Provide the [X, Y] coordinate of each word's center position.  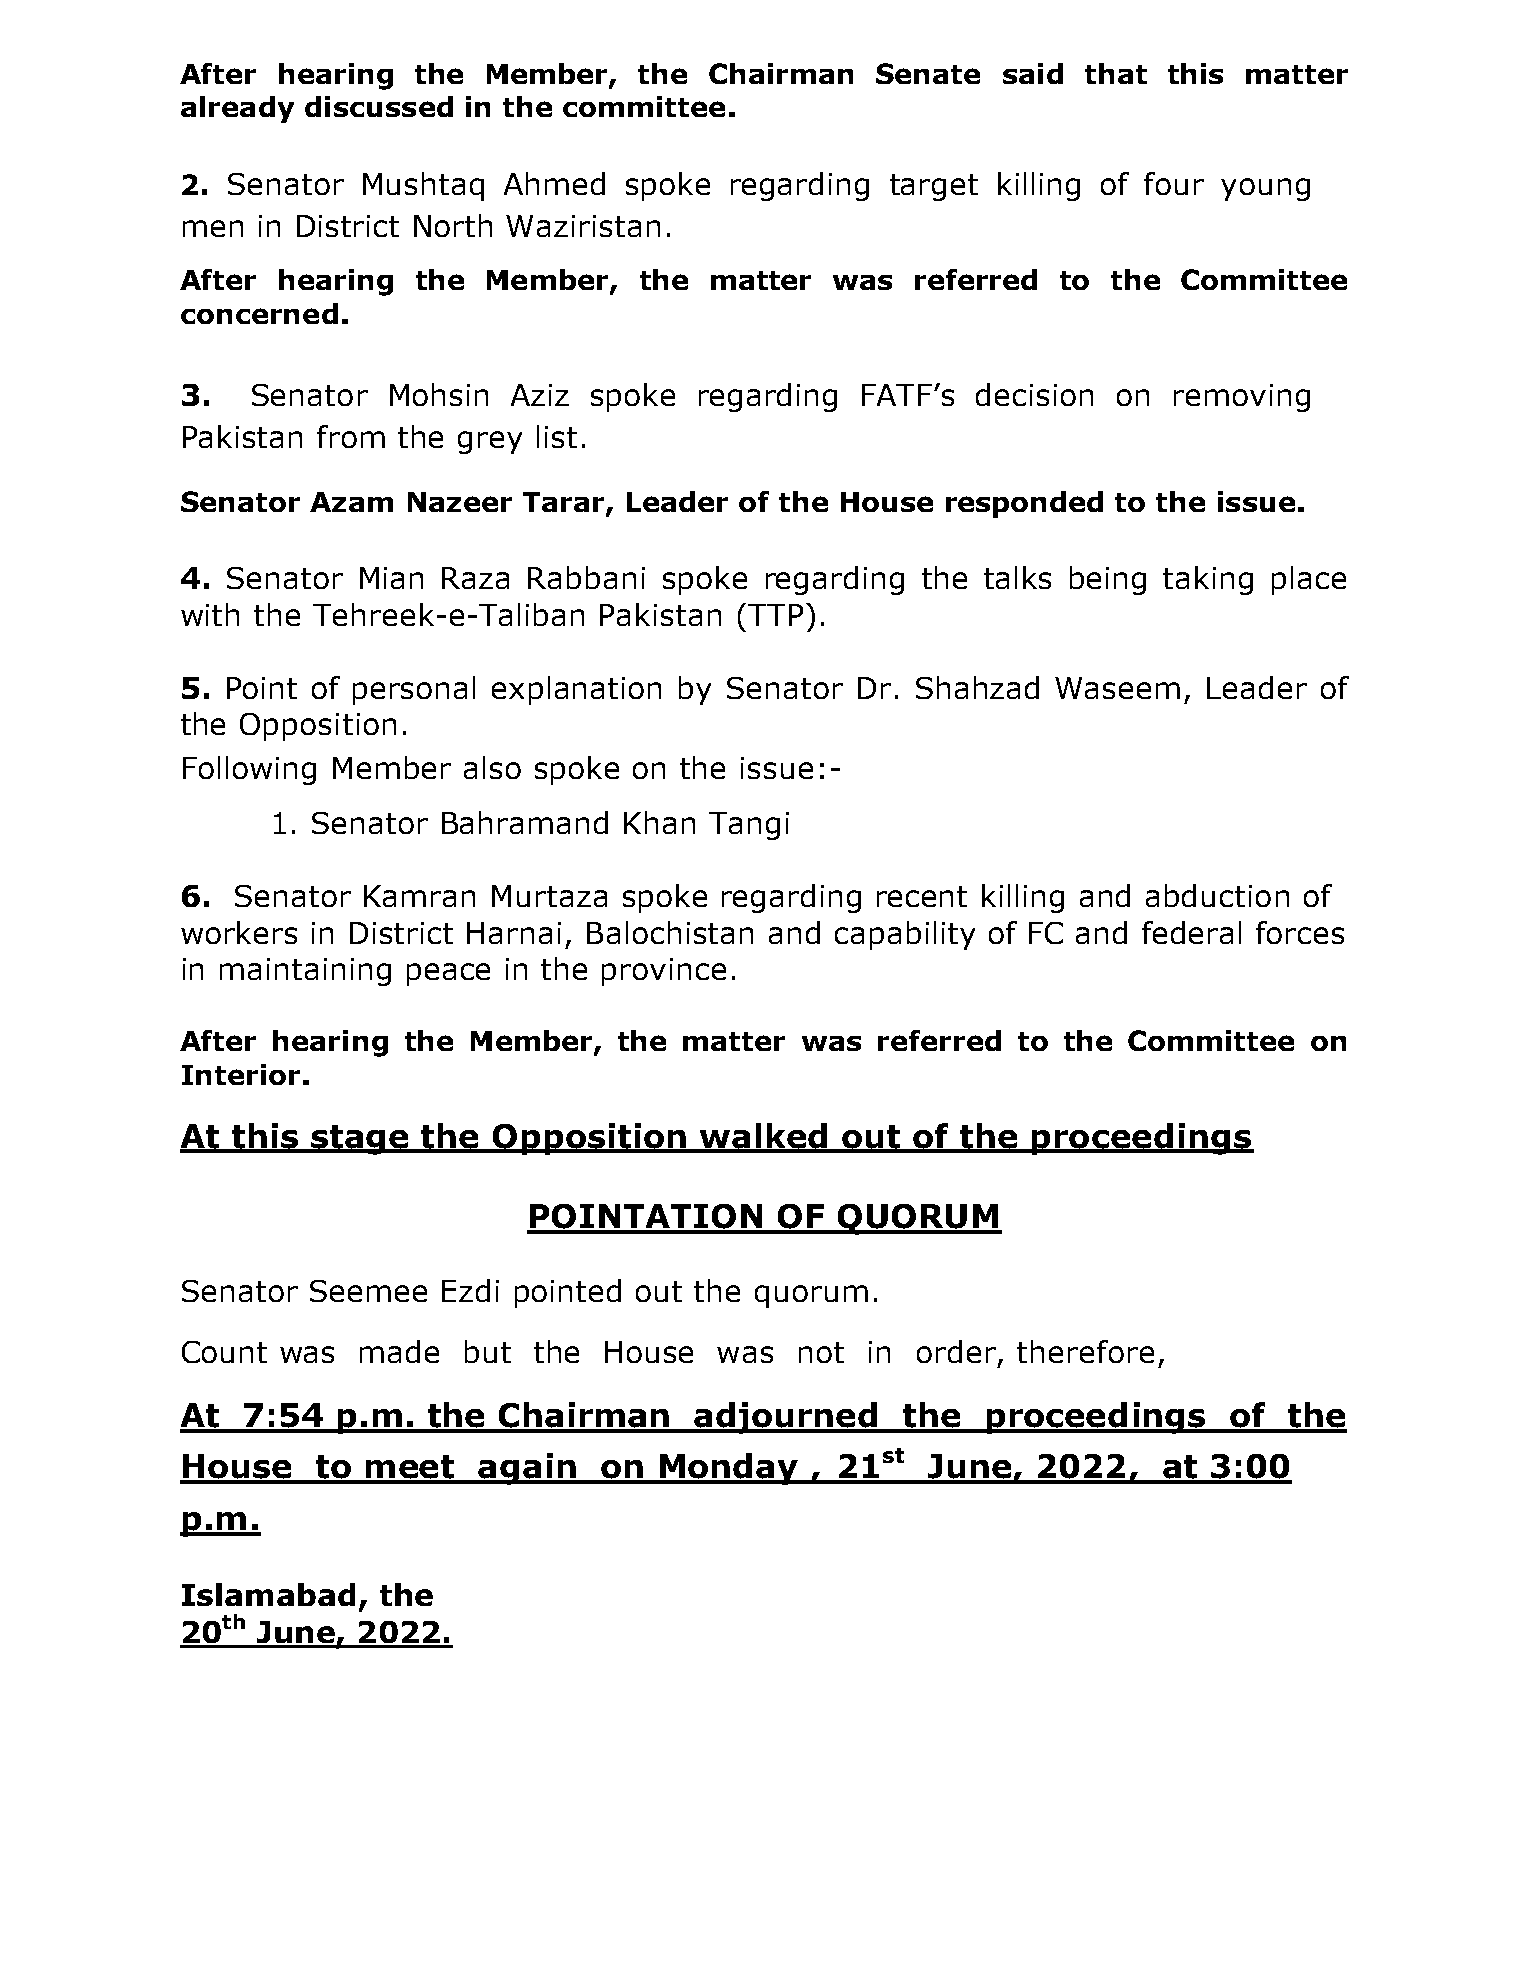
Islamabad [268, 1594]
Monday [729, 1469]
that [1116, 73]
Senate [928, 73]
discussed [379, 106]
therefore [1085, 1351]
